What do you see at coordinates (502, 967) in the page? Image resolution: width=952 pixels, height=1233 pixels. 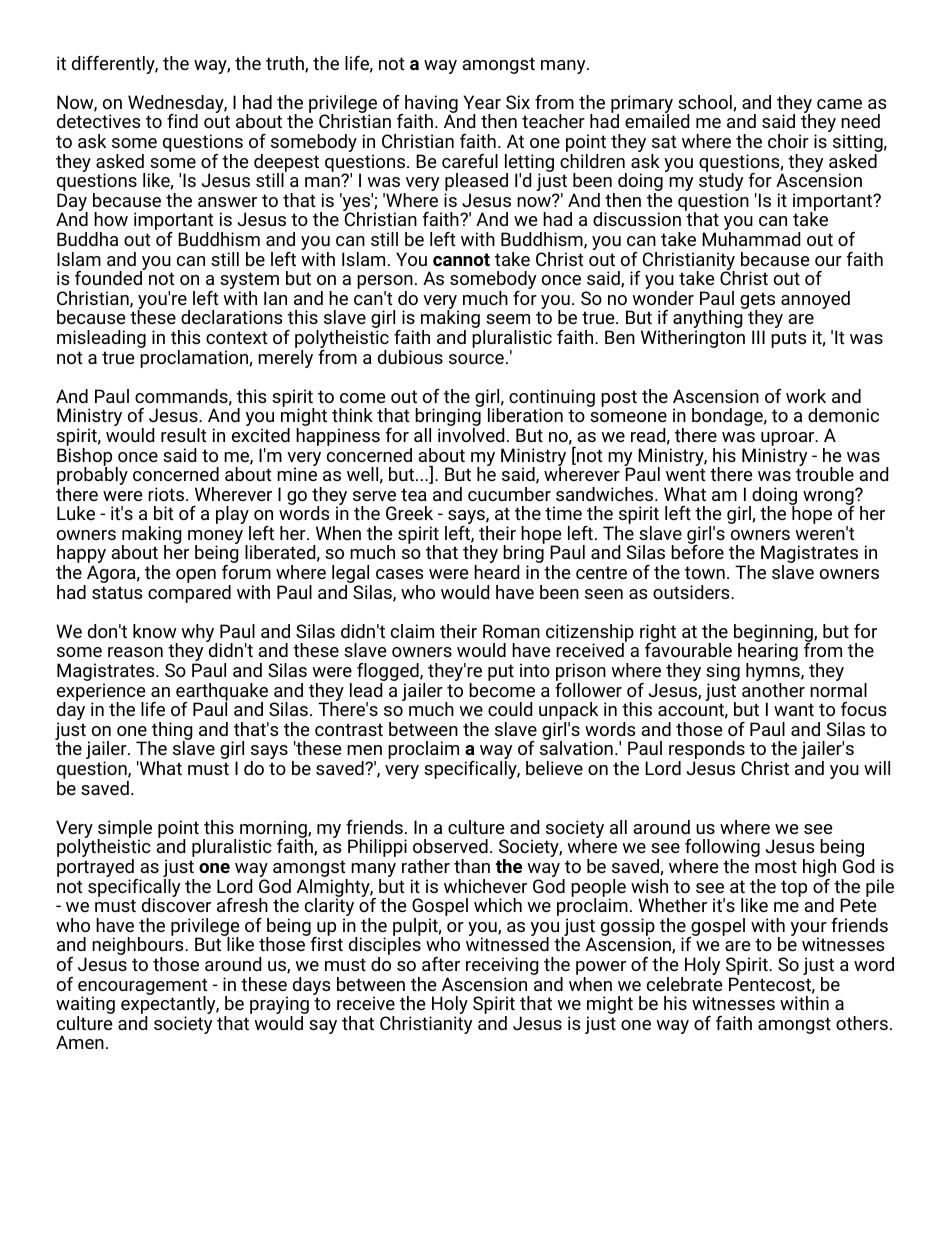 I see `receiving` at bounding box center [502, 967].
